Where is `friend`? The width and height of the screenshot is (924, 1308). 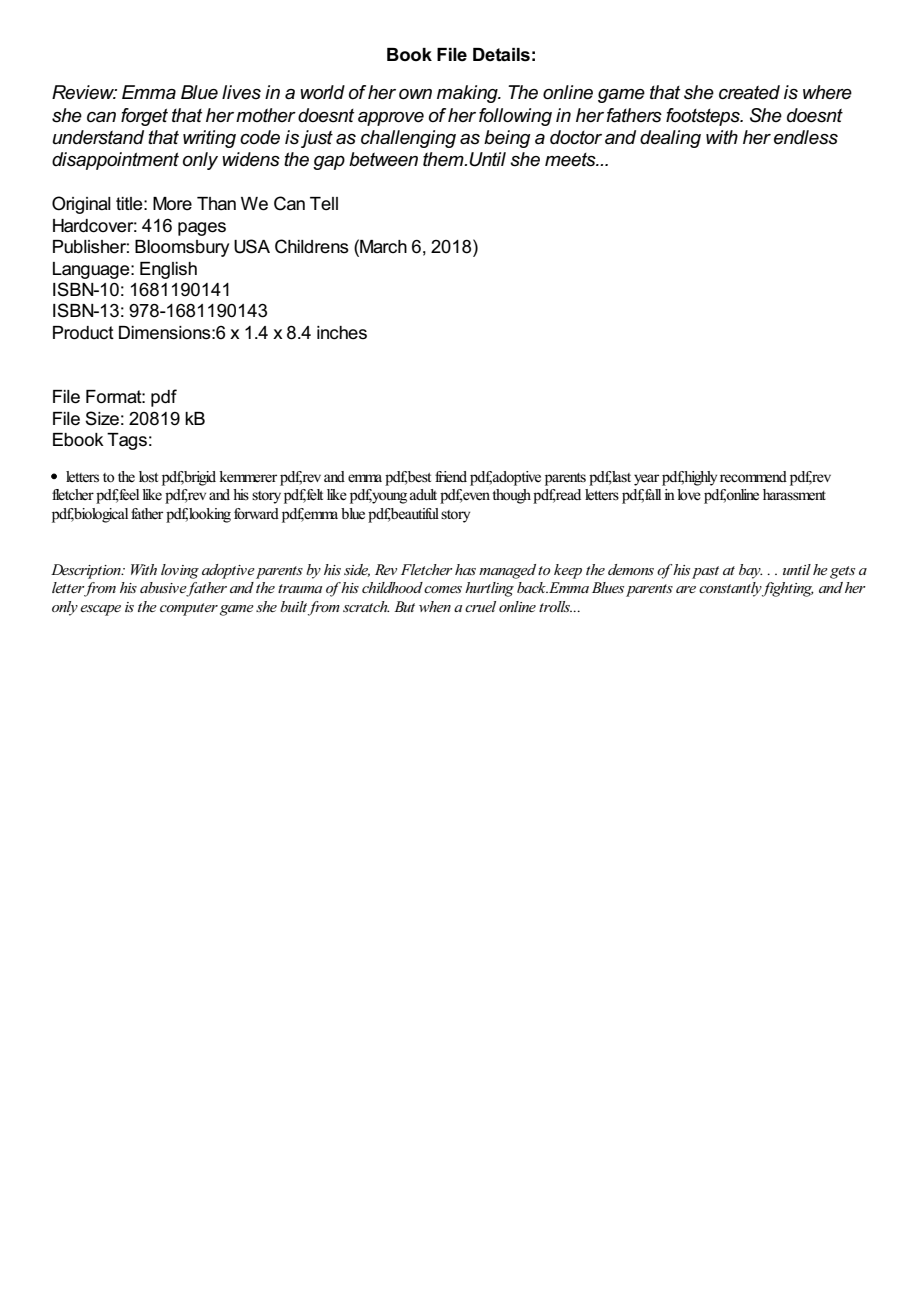 friend is located at coordinates (451, 477).
